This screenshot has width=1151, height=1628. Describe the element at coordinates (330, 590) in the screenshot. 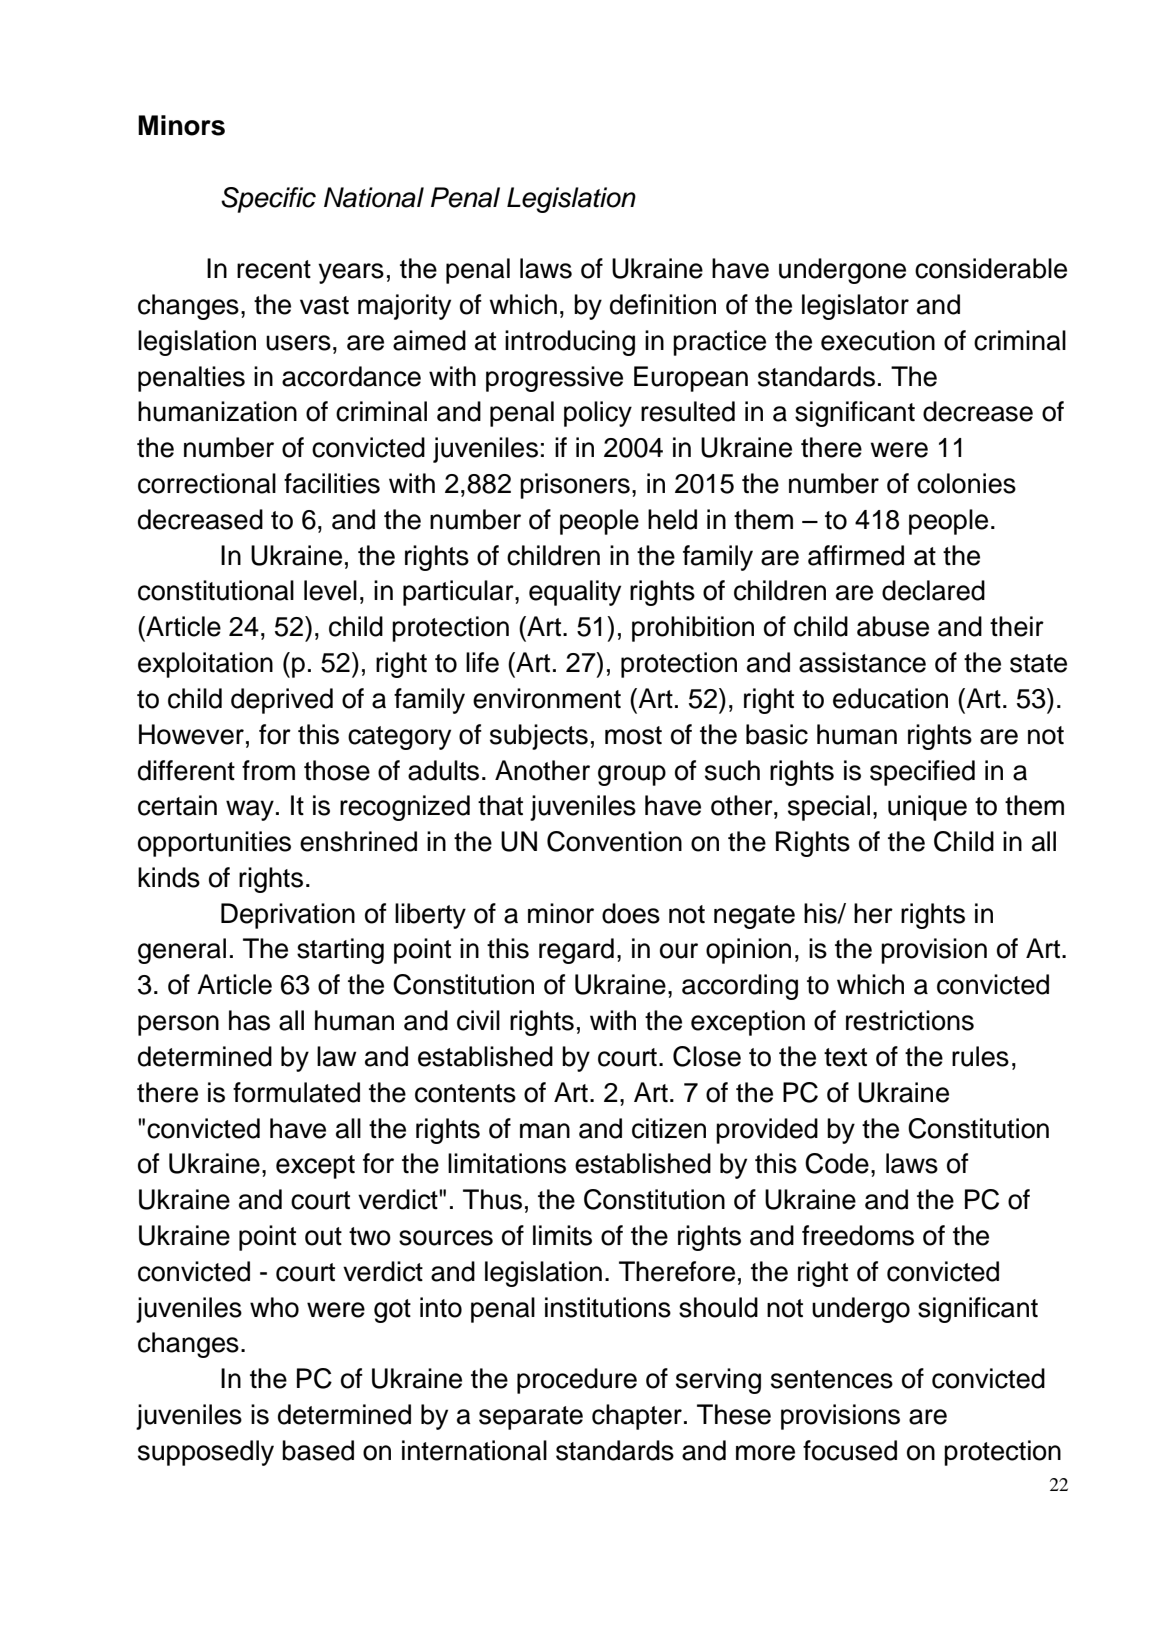

I see `level` at that location.
